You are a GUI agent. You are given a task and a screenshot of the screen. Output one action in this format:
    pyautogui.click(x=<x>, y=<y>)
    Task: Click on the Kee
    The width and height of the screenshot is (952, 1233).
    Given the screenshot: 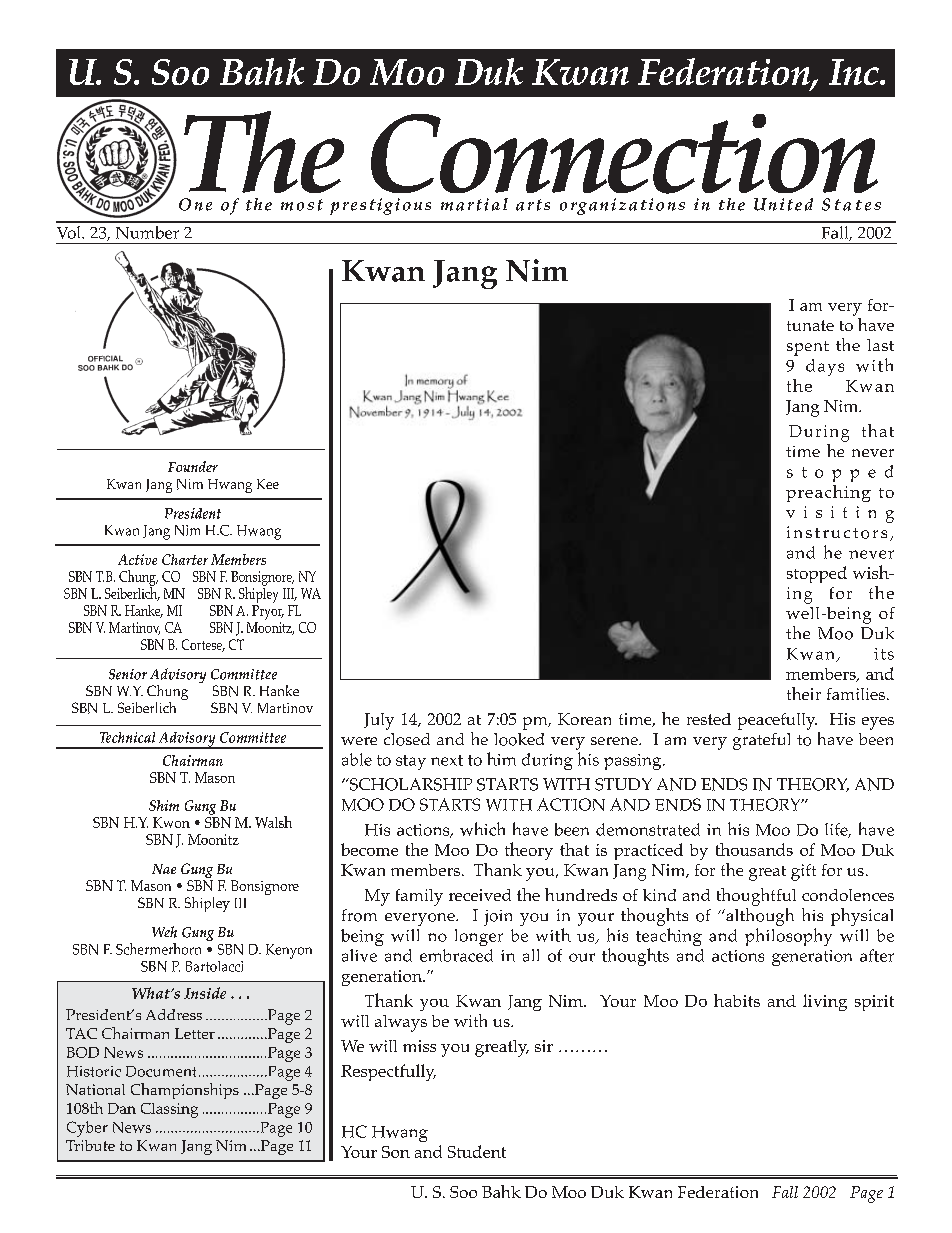 What is the action you would take?
    pyautogui.click(x=268, y=484)
